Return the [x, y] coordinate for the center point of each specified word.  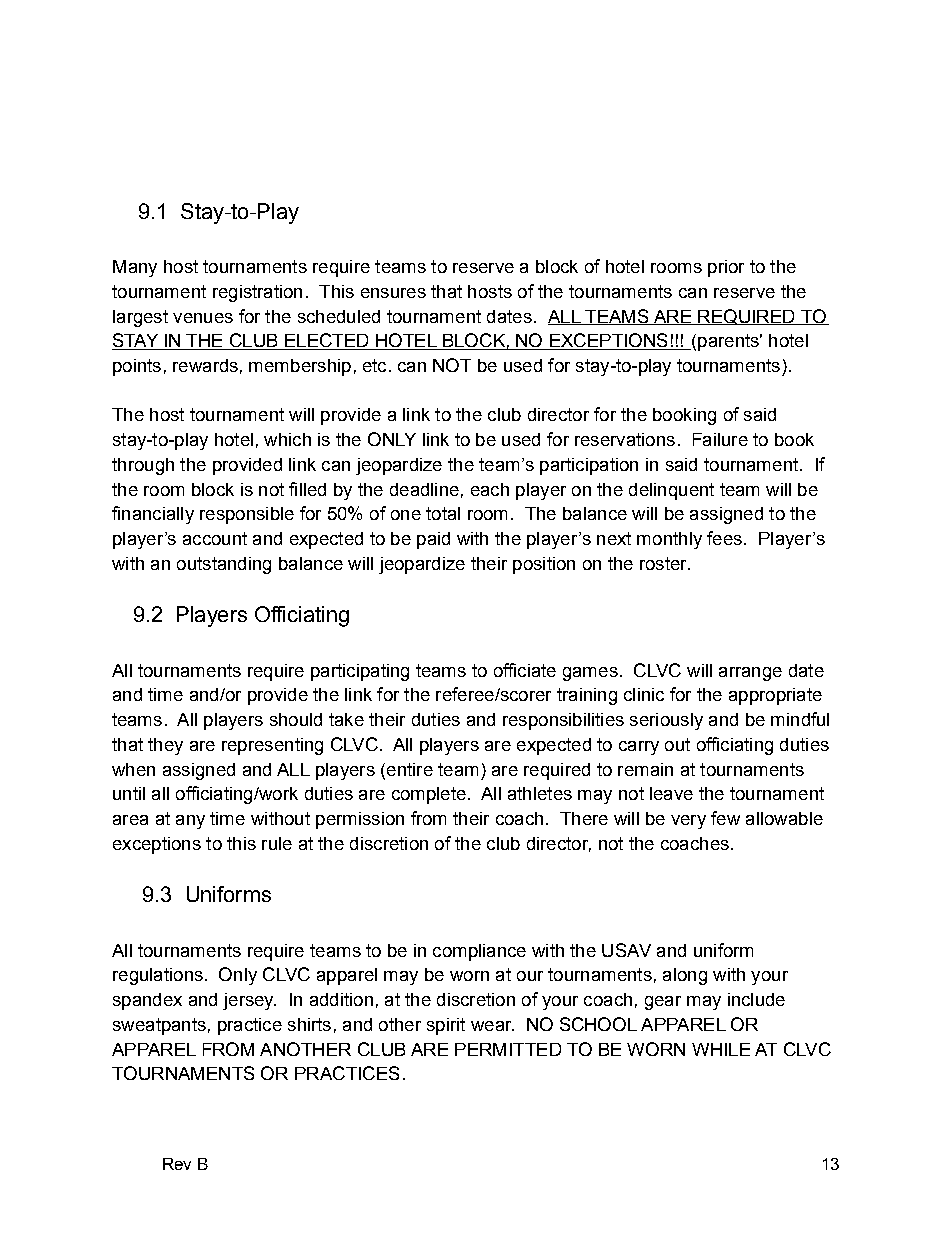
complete [429, 795]
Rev [177, 1164]
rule [277, 843]
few [725, 818]
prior [726, 268]
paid [433, 540]
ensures [393, 293]
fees [724, 538]
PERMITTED [508, 1049]
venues [203, 318]
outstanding [224, 565]
